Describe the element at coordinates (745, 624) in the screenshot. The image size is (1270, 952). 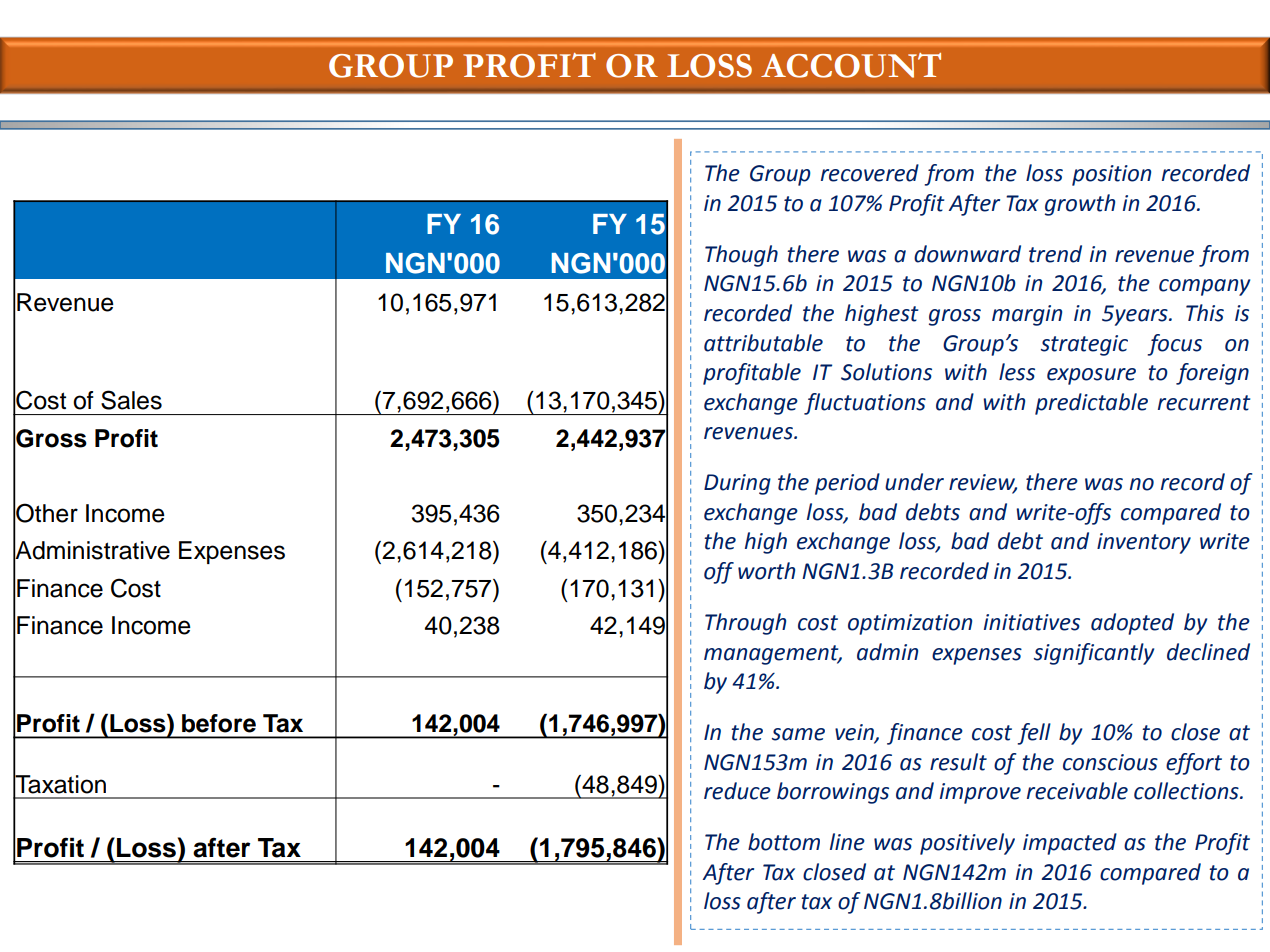
I see `Through` at that location.
